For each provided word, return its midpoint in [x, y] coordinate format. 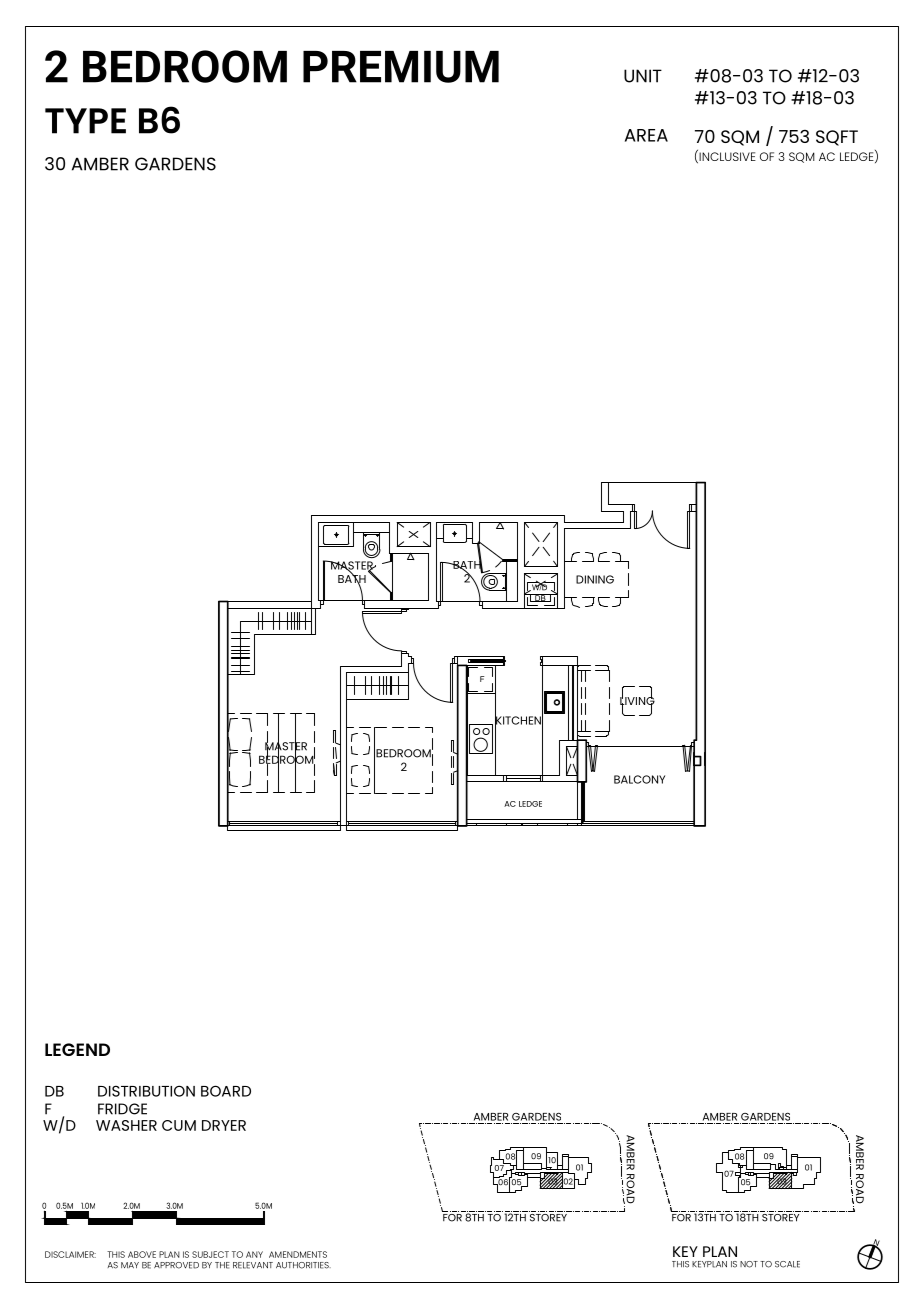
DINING [595, 579]
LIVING [637, 700]
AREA [646, 135]
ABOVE [142, 1254]
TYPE [85, 121]
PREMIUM [401, 67]
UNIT [643, 76]
